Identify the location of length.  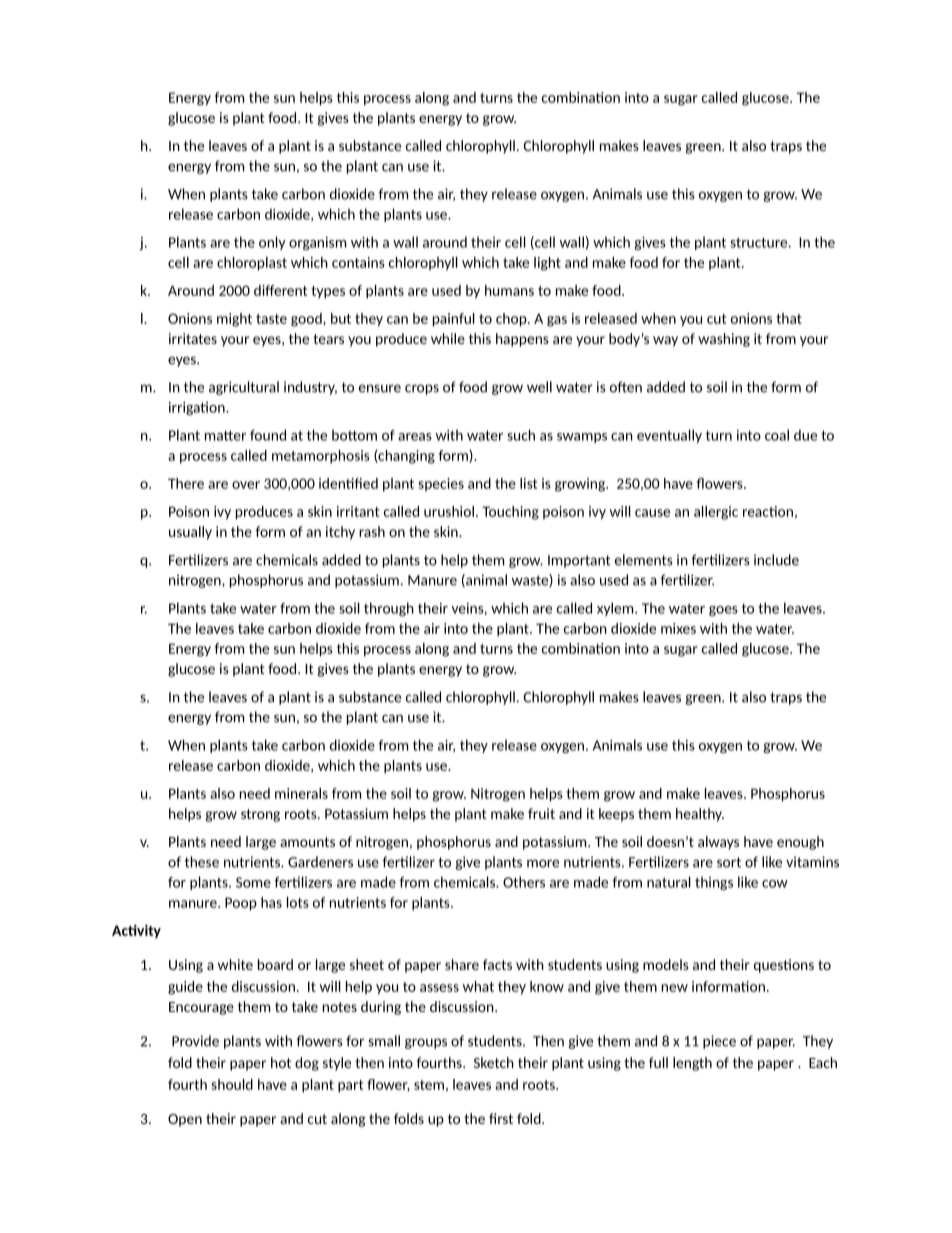
(692, 1064).
